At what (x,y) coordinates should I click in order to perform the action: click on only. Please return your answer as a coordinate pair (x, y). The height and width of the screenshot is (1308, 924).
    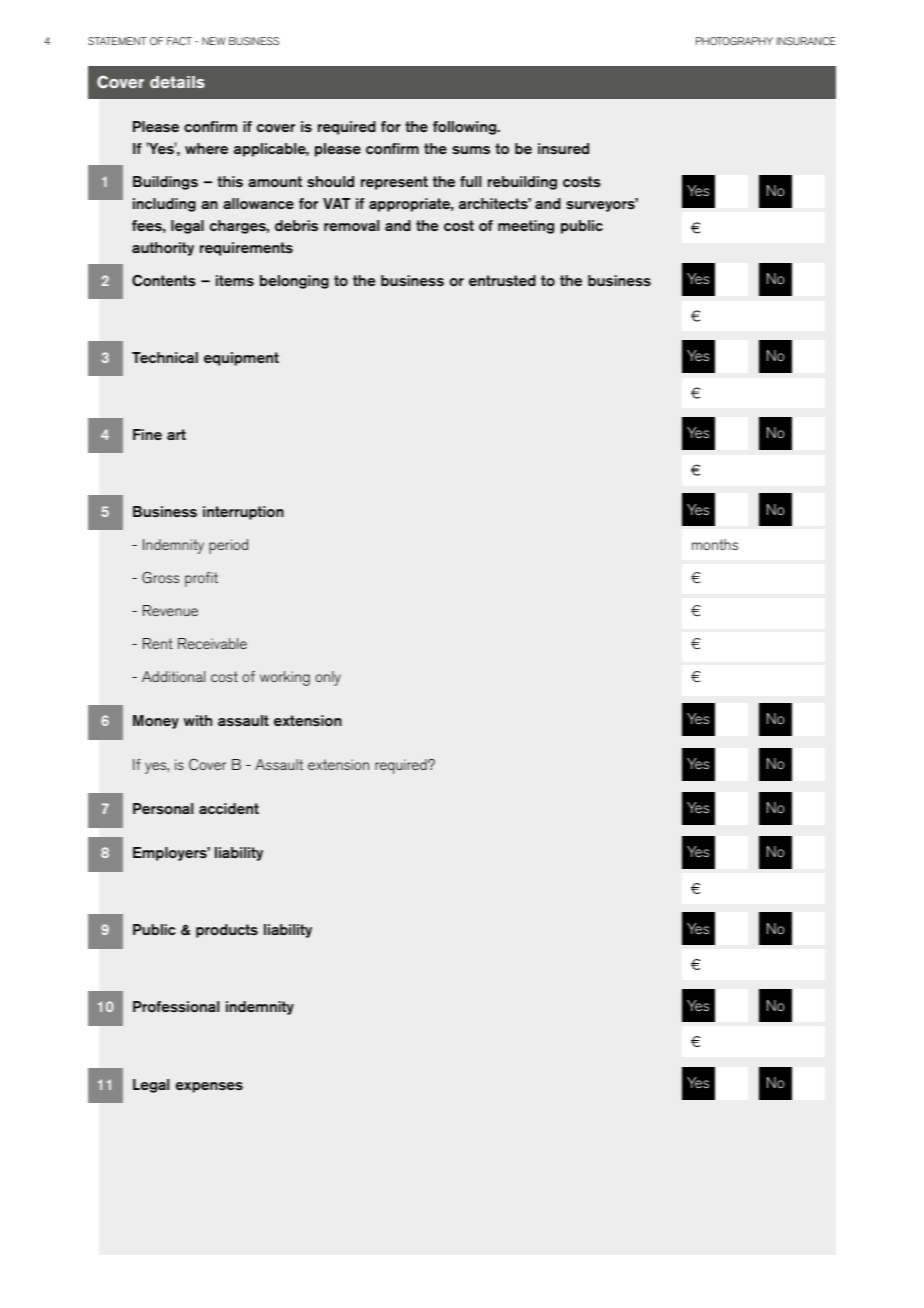
    Looking at the image, I should click on (328, 678).
